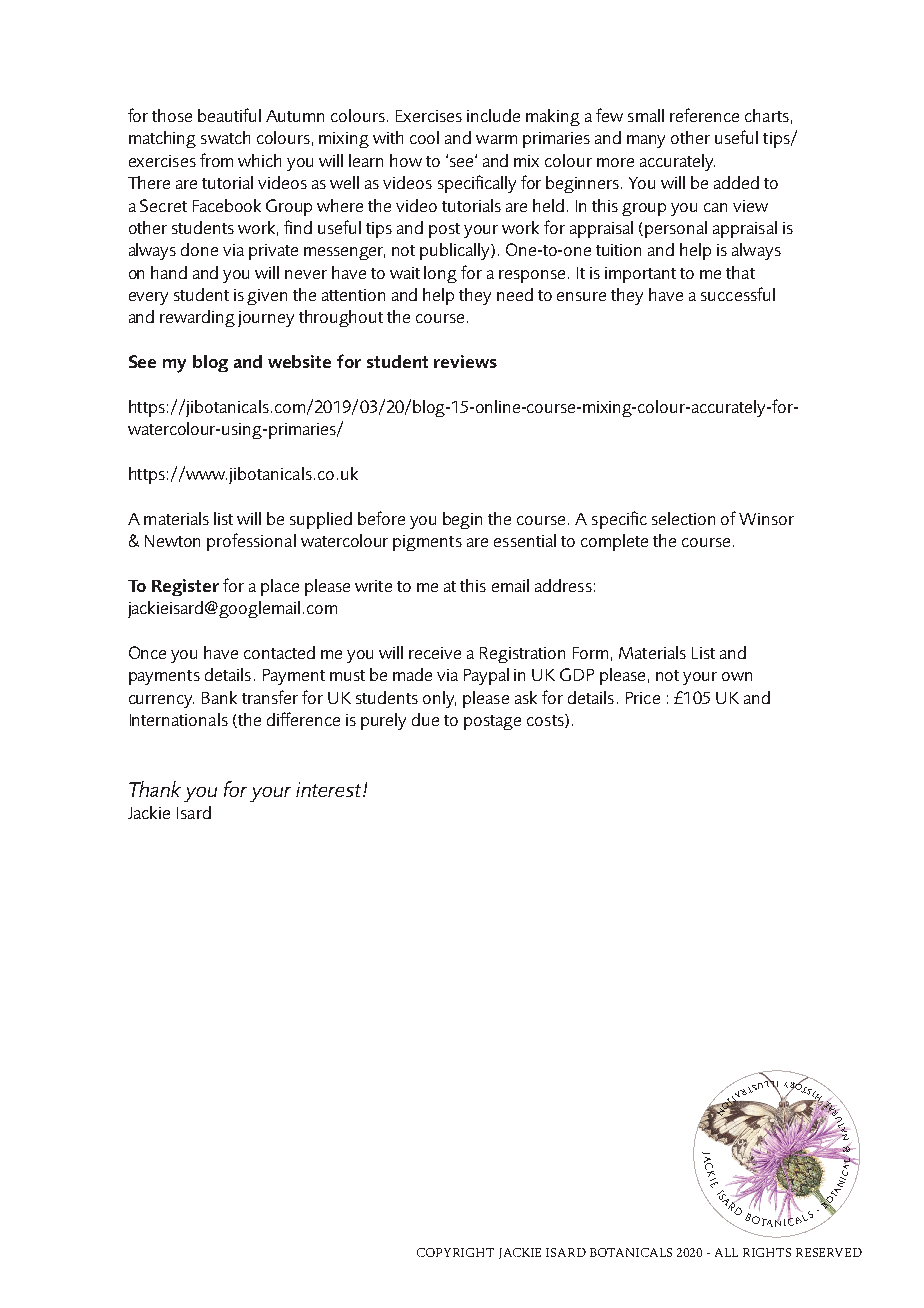 This screenshot has width=924, height=1308. Describe the element at coordinates (496, 139) in the screenshot. I see `warm` at that location.
